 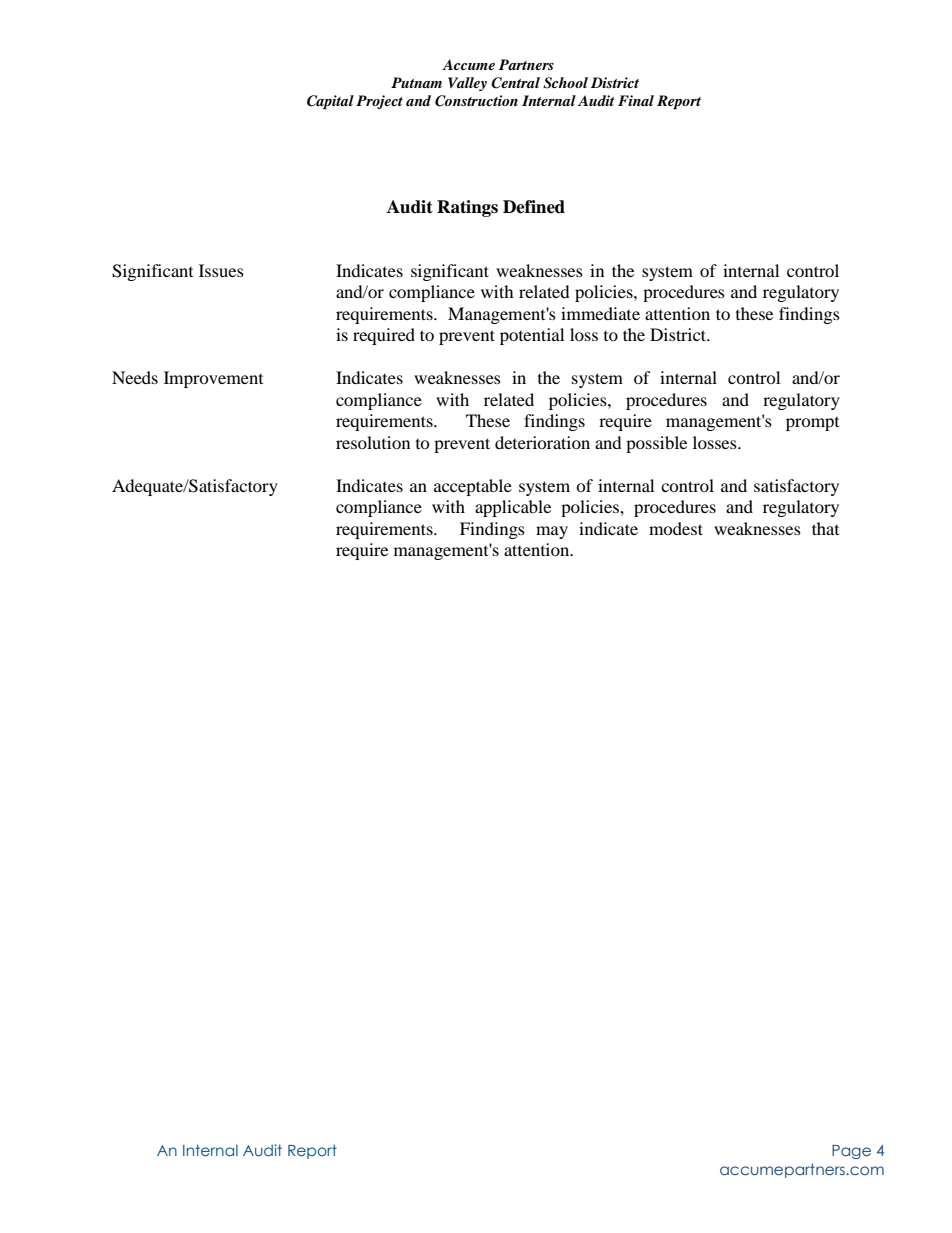 What do you see at coordinates (213, 379) in the screenshot?
I see `Improvement` at bounding box center [213, 379].
